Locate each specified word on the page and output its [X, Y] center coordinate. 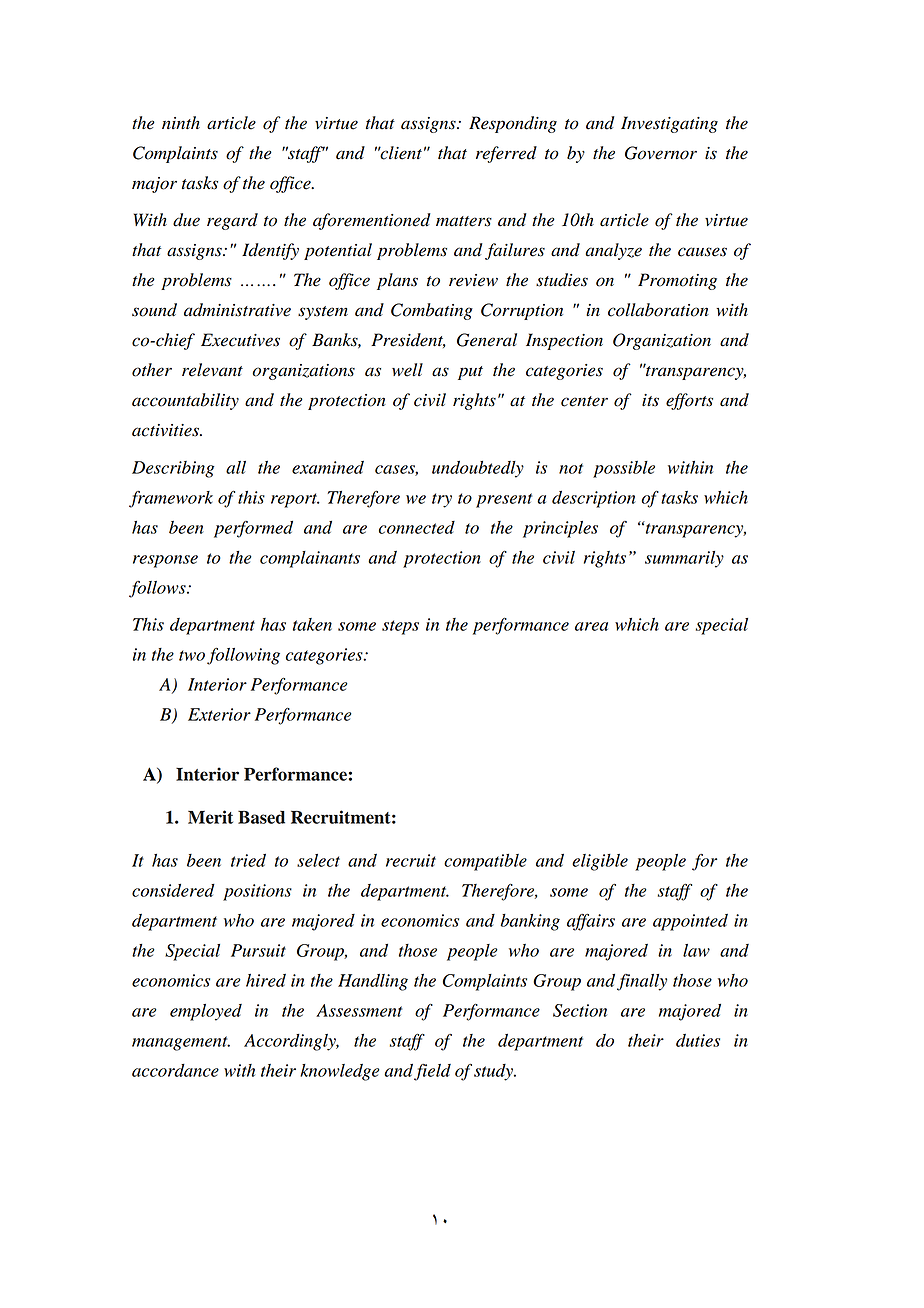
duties [698, 1040]
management [181, 1043]
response [165, 561]
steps [400, 627]
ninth [181, 122]
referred [506, 154]
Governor [661, 153]
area [591, 626]
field [432, 1072]
